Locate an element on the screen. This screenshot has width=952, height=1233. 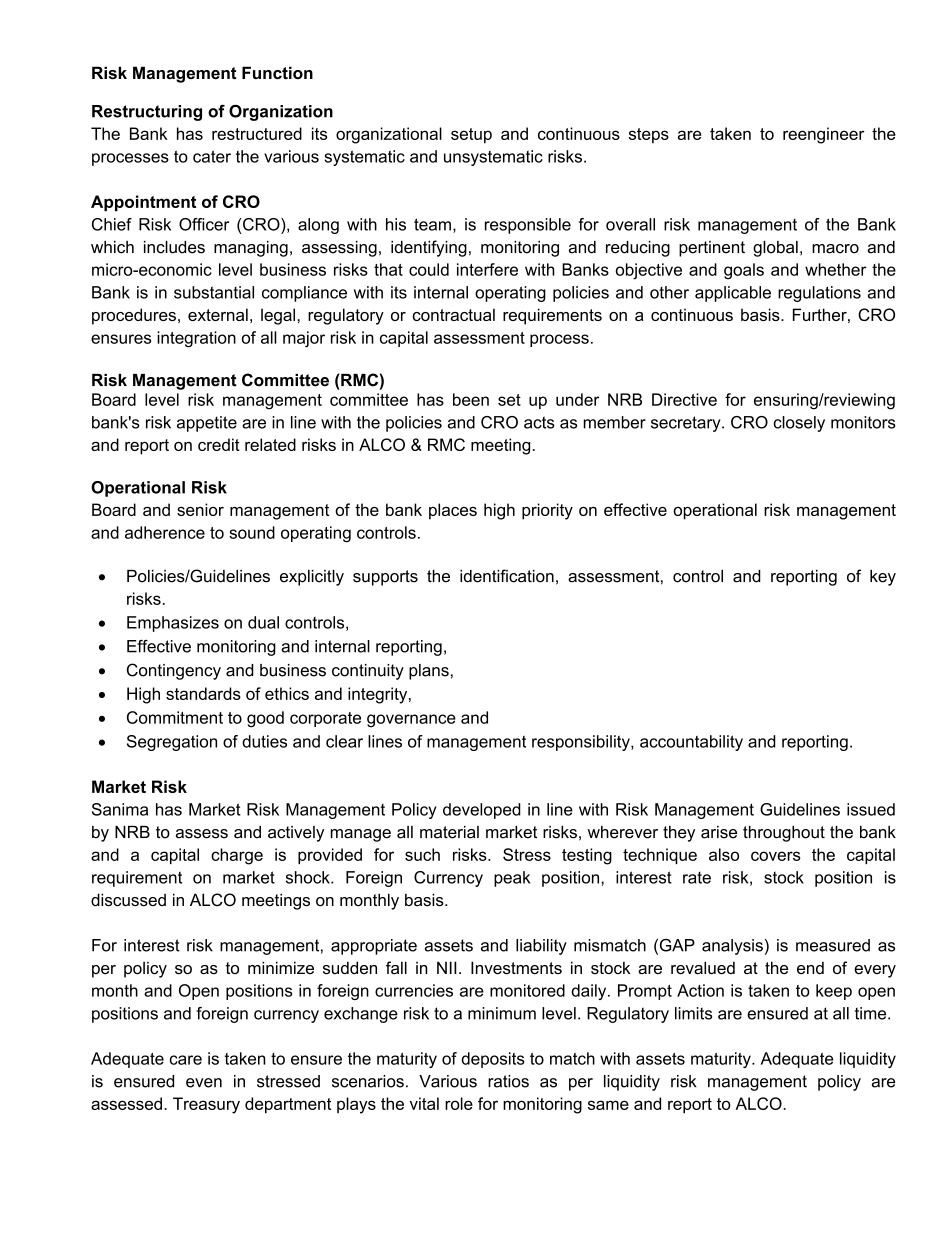
covers is located at coordinates (776, 856).
